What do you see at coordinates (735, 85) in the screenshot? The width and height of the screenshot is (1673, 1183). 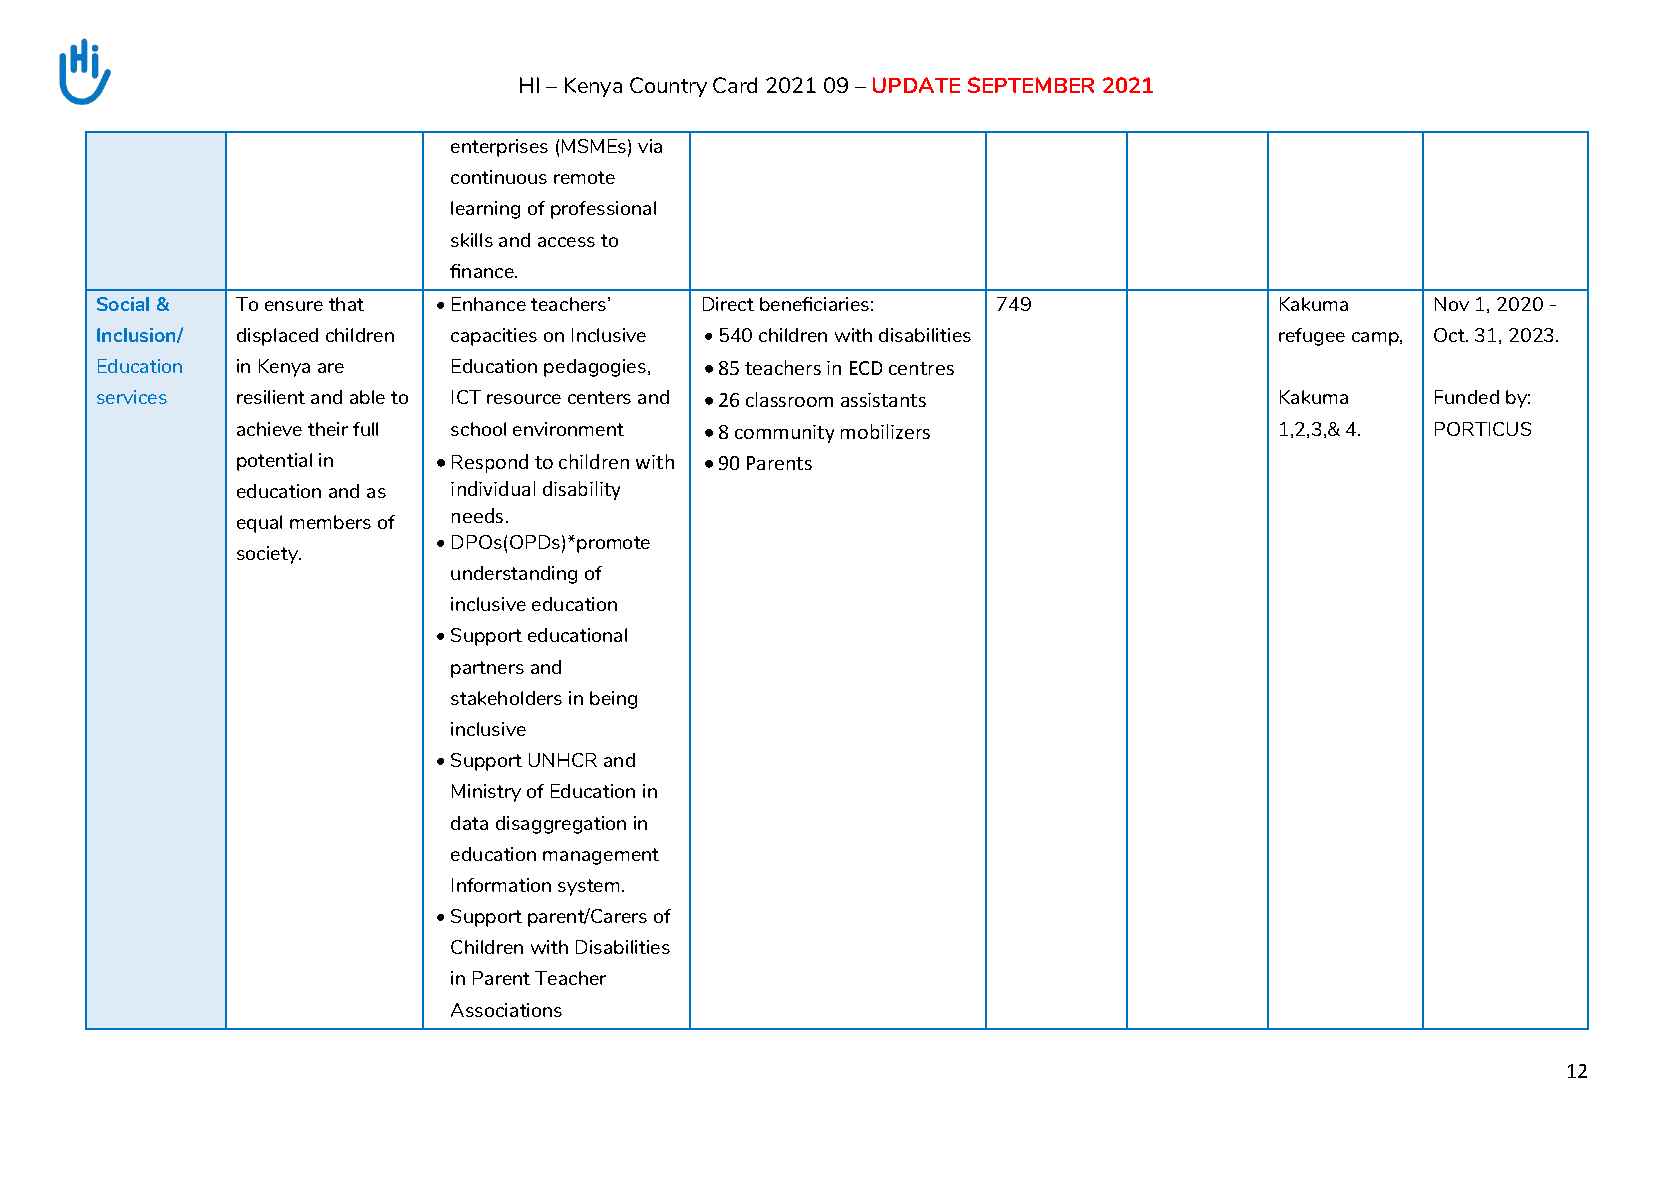 I see `Card` at bounding box center [735, 85].
